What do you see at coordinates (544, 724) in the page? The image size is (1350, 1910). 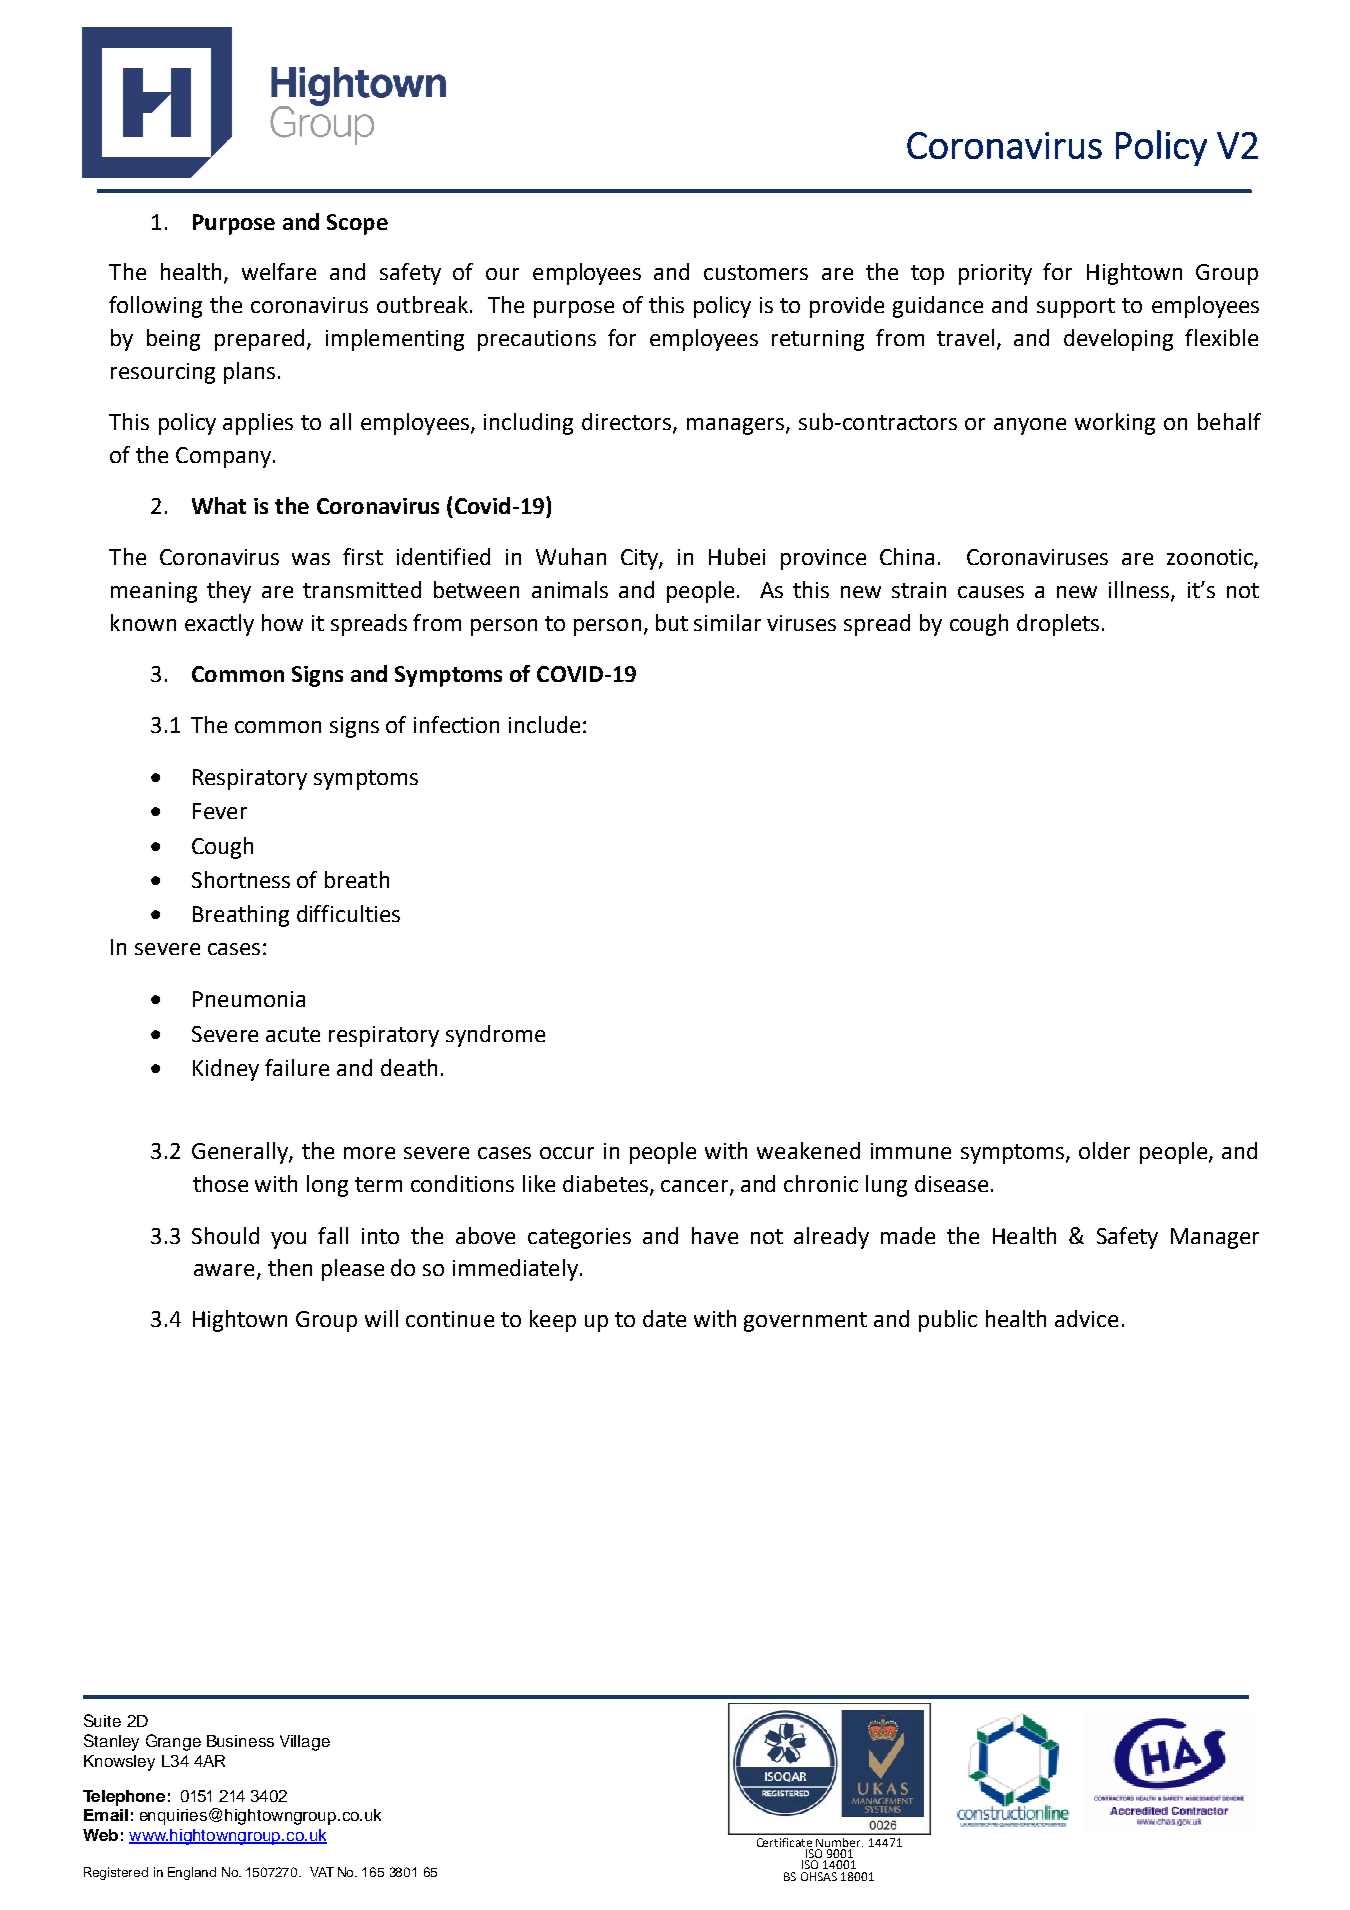 I see `include` at bounding box center [544, 724].
